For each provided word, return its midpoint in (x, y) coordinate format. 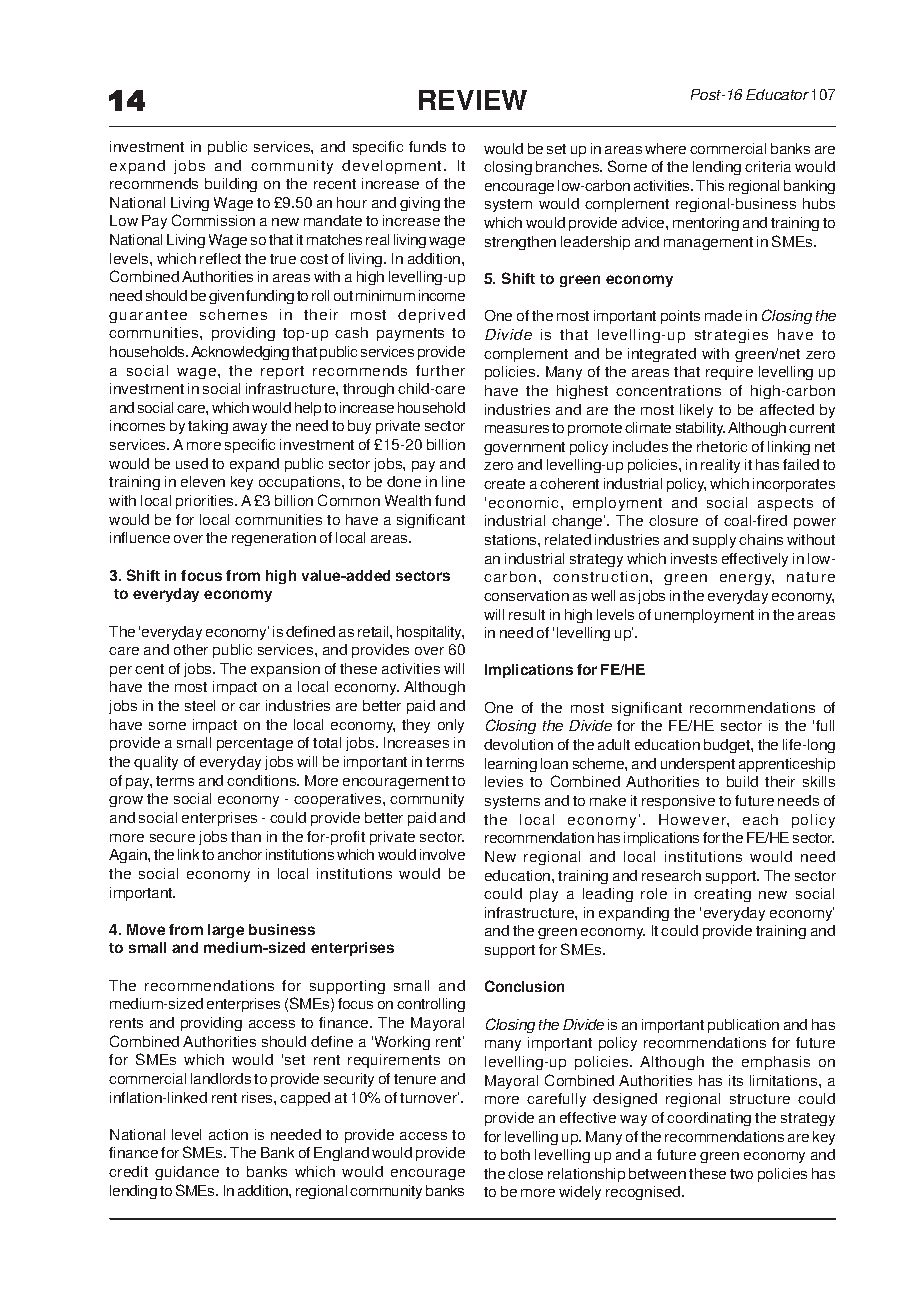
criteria (768, 166)
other (191, 649)
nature (811, 577)
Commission (213, 220)
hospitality (430, 633)
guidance (187, 1173)
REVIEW (473, 100)
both (515, 1154)
